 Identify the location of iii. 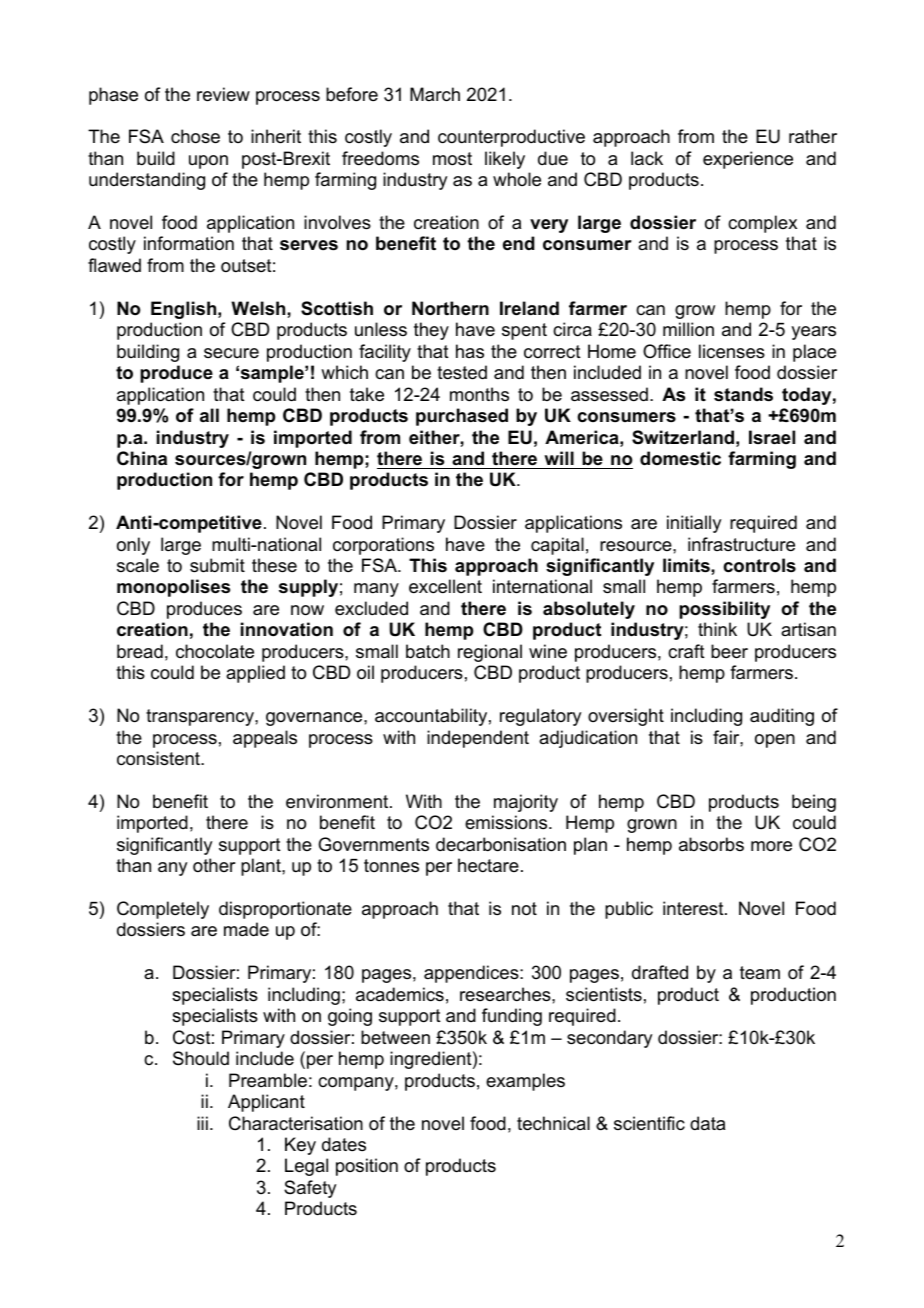
(202, 1123).
